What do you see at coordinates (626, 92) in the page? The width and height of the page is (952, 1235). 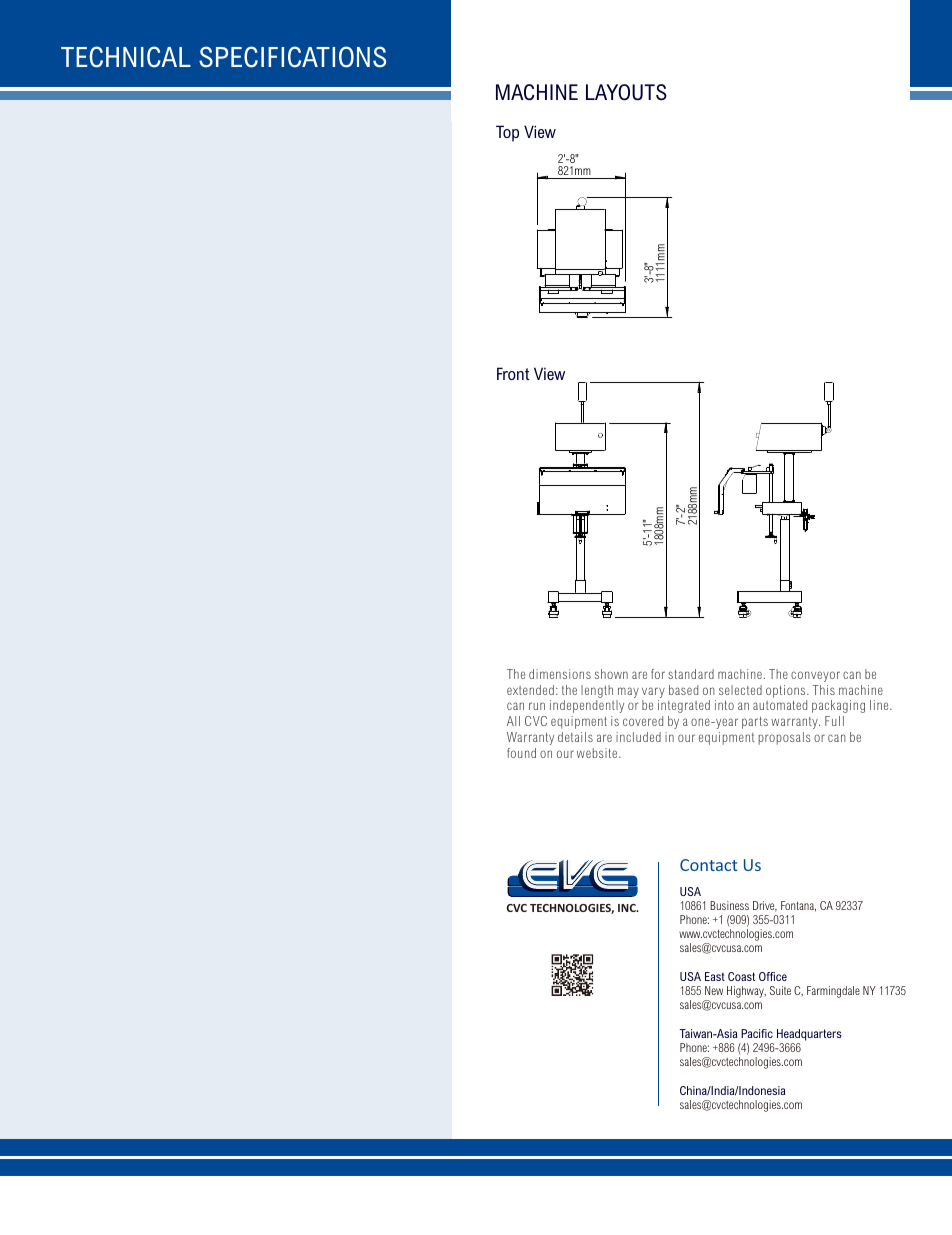 I see `LAYOUTS` at bounding box center [626, 92].
